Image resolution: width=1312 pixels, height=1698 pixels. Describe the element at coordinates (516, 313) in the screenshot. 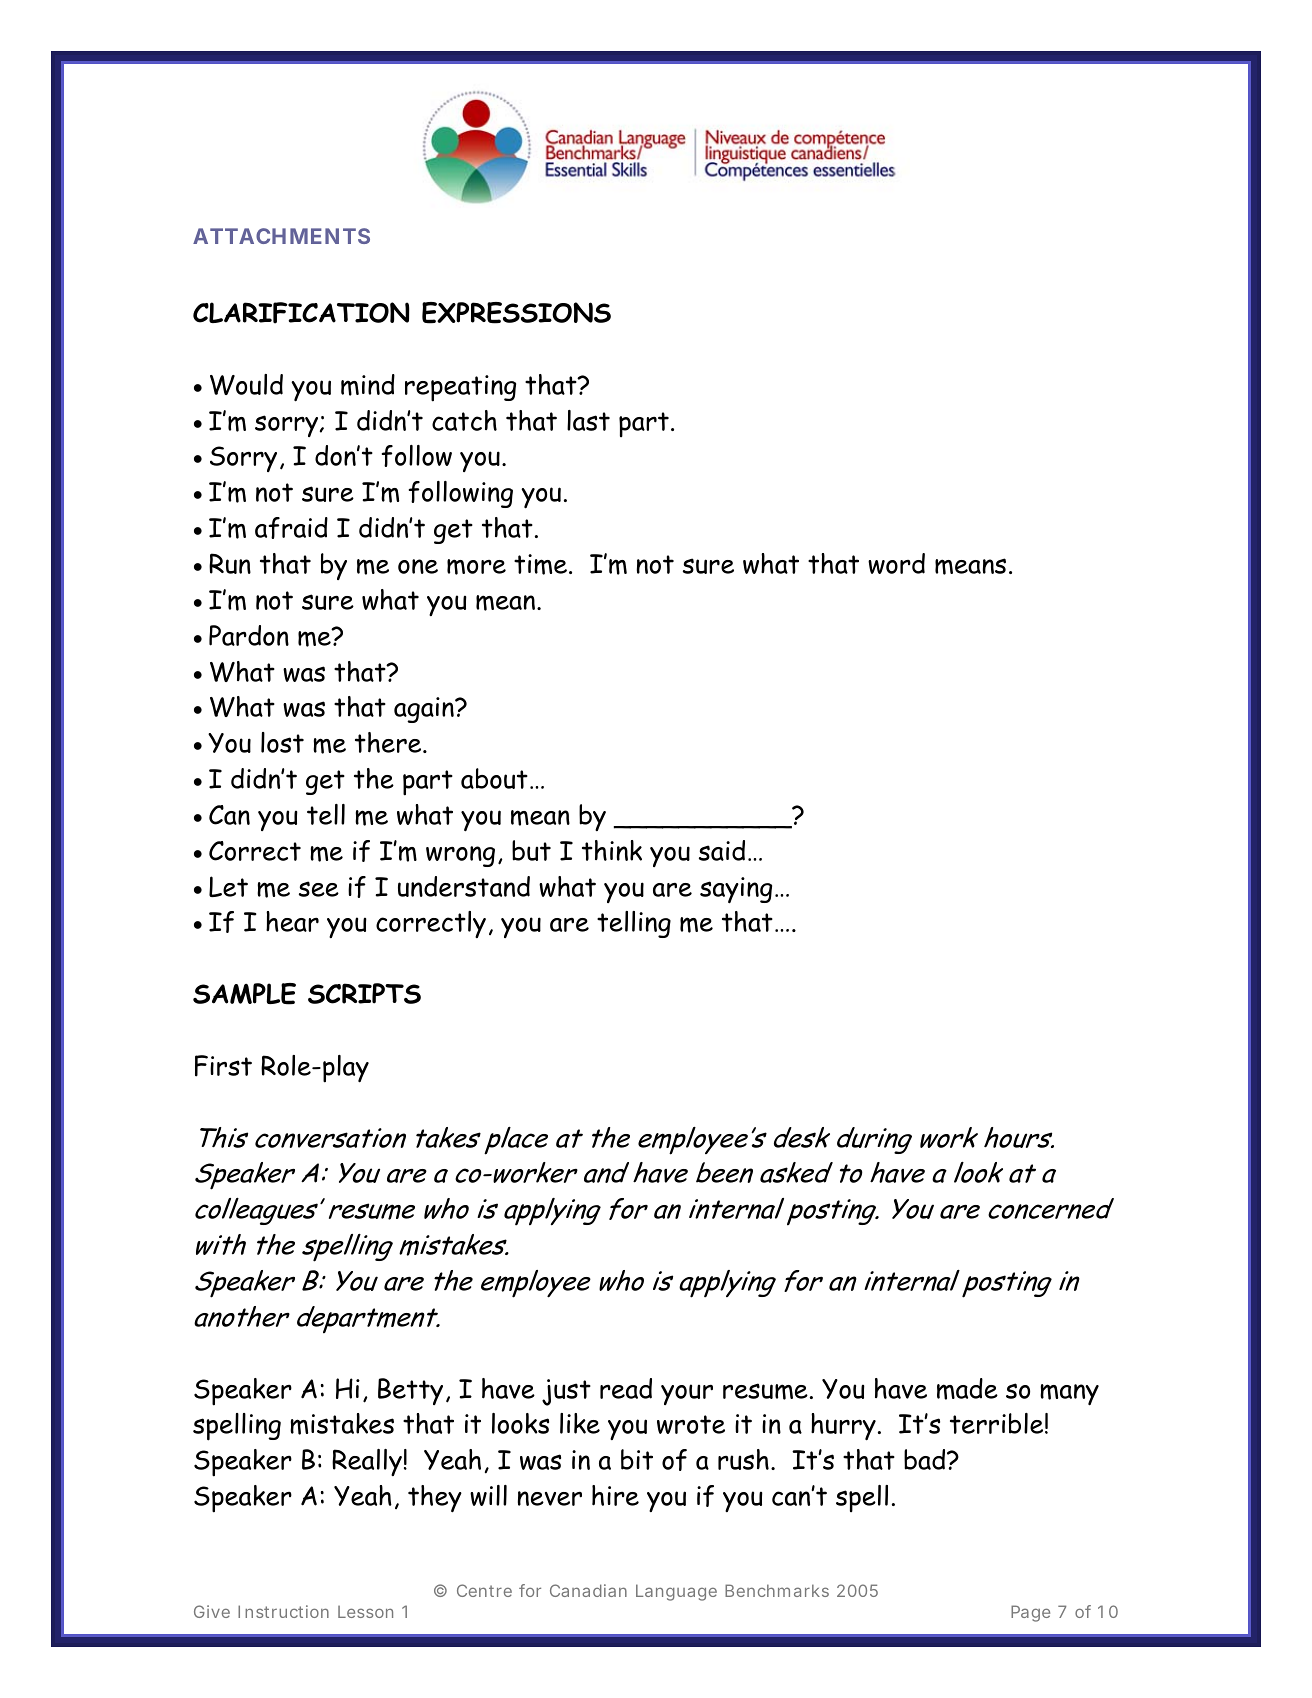

I see `EXPRESSIONS` at that location.
